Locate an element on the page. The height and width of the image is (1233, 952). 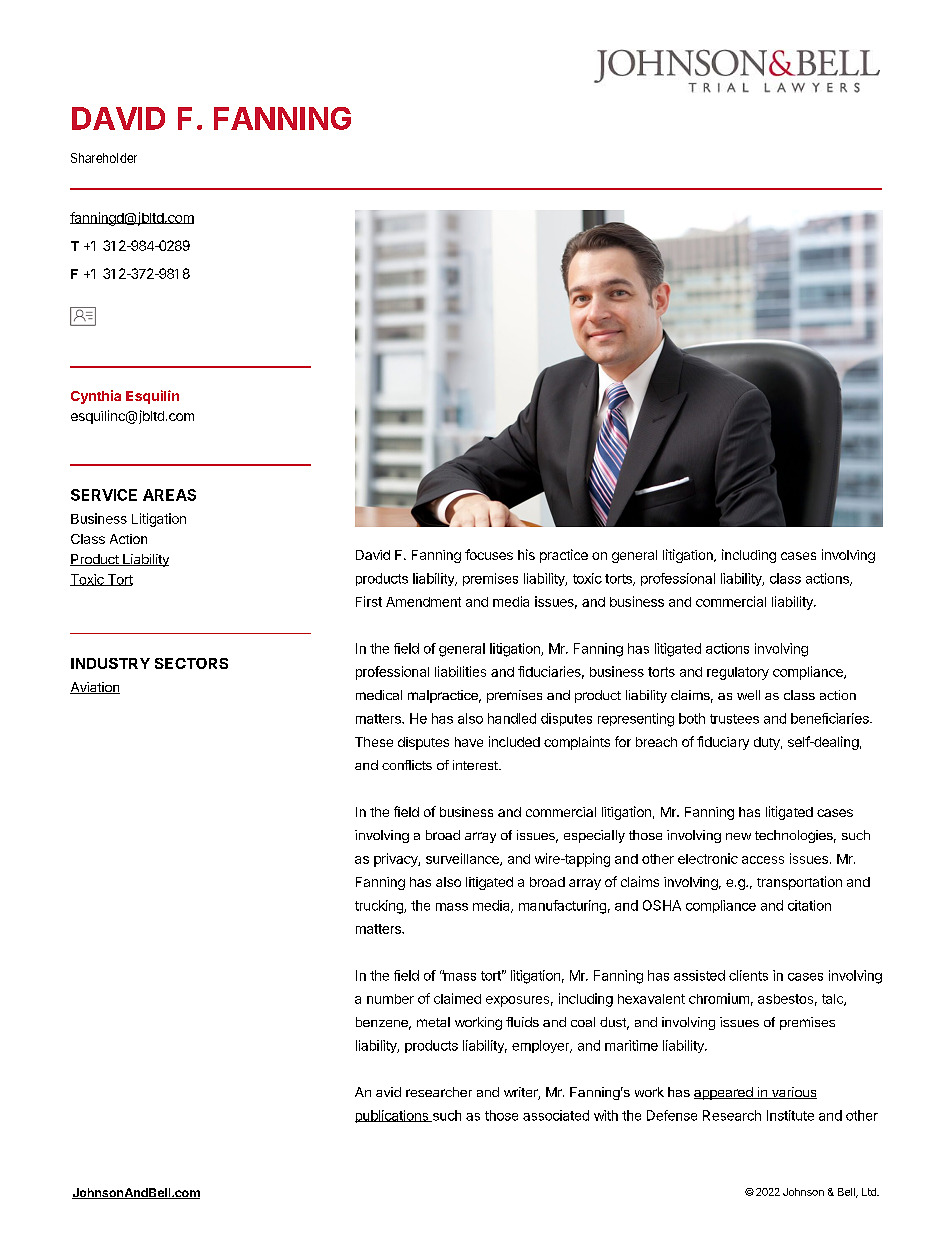
trucking is located at coordinates (380, 907).
